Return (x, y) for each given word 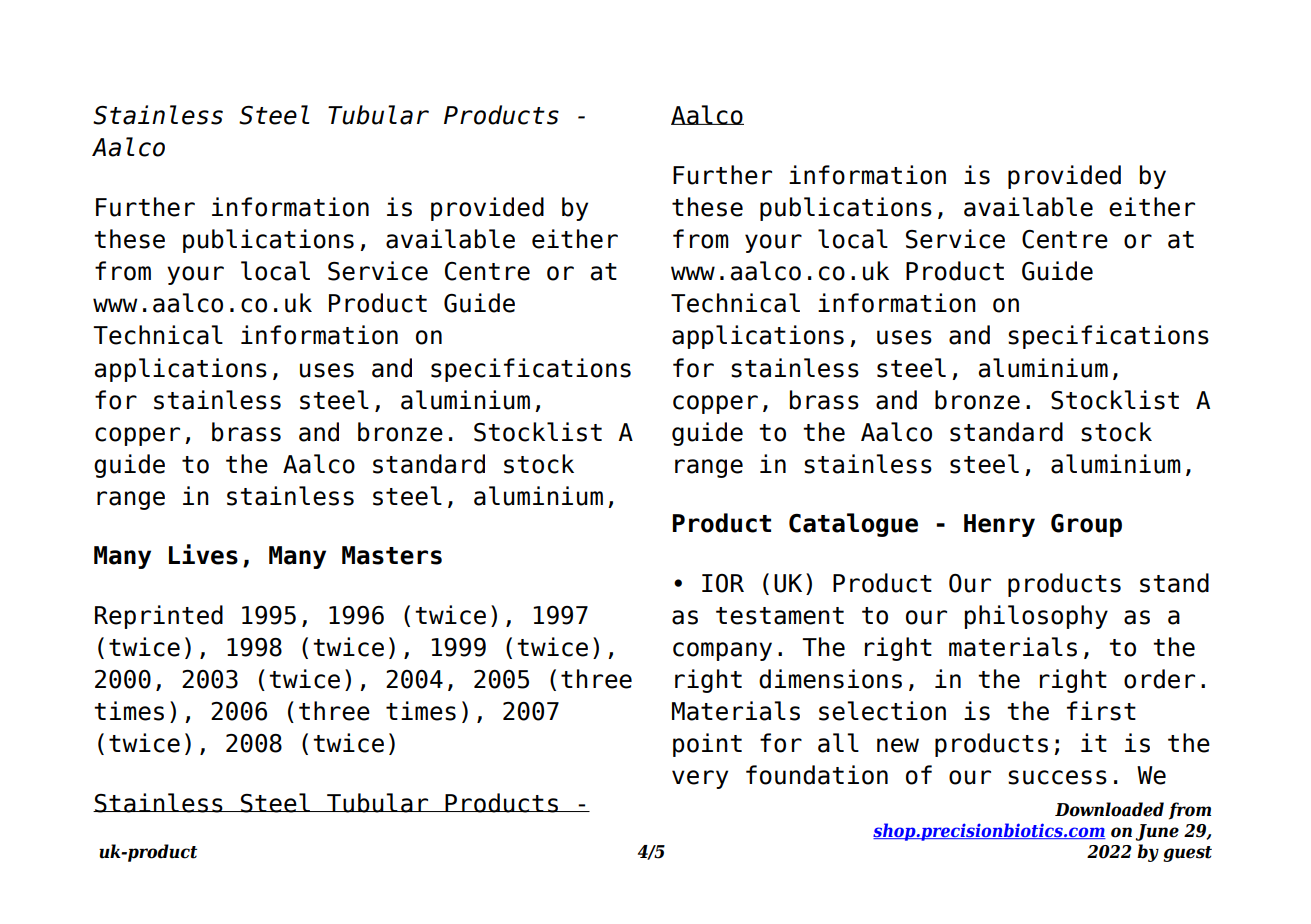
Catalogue (853, 525)
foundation (817, 775)
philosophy (1036, 617)
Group (1086, 525)
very (700, 779)
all (838, 743)
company (722, 651)
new (898, 745)
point (707, 745)
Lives (203, 554)
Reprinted (159, 617)
